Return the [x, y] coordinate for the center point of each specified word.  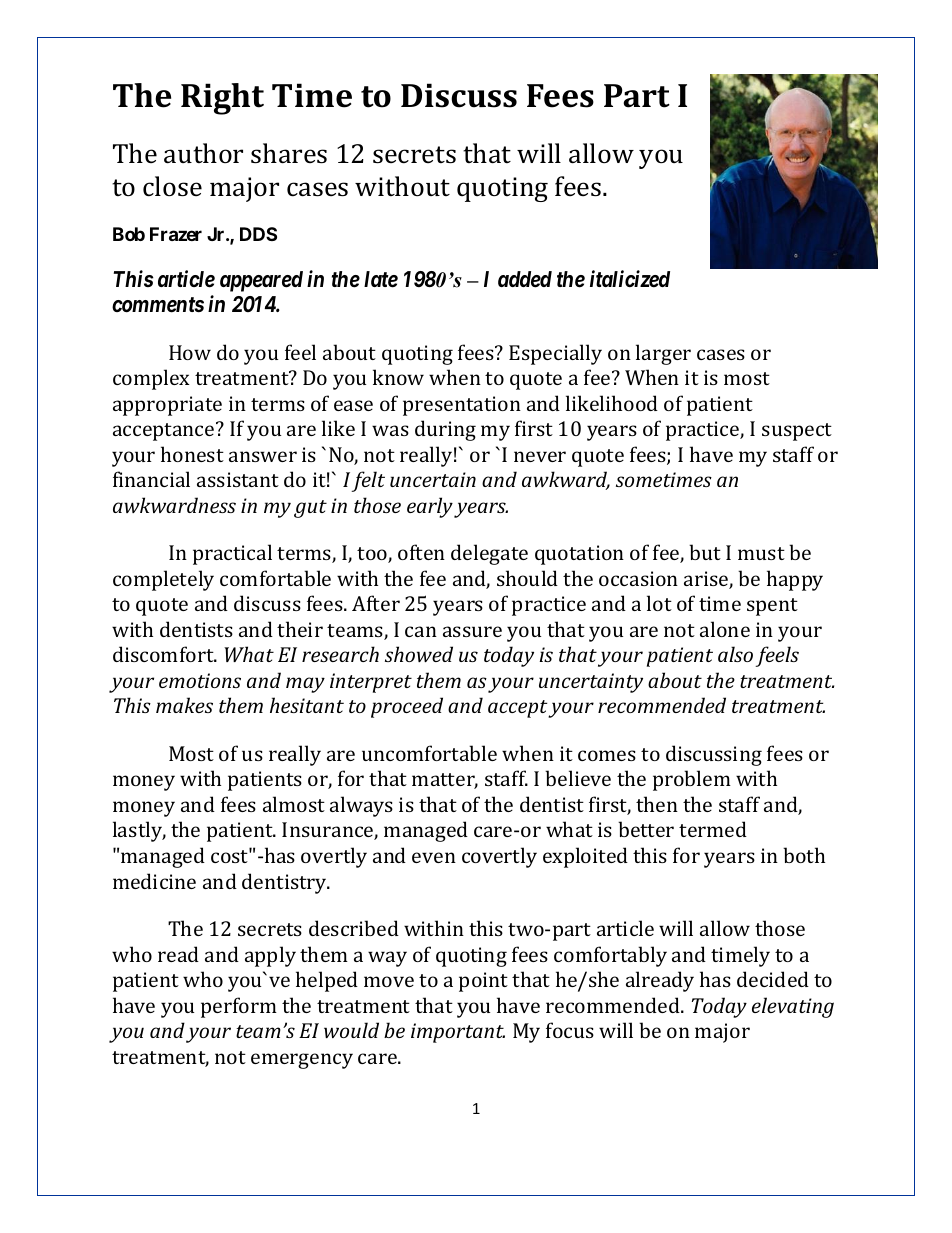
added [525, 279]
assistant [238, 479]
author [203, 153]
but [705, 552]
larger [663, 354]
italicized [630, 279]
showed [419, 654]
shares [289, 153]
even [434, 857]
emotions [200, 680]
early [430, 507]
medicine [154, 881]
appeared [261, 281]
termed [713, 829]
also [735, 654]
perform [239, 1007]
